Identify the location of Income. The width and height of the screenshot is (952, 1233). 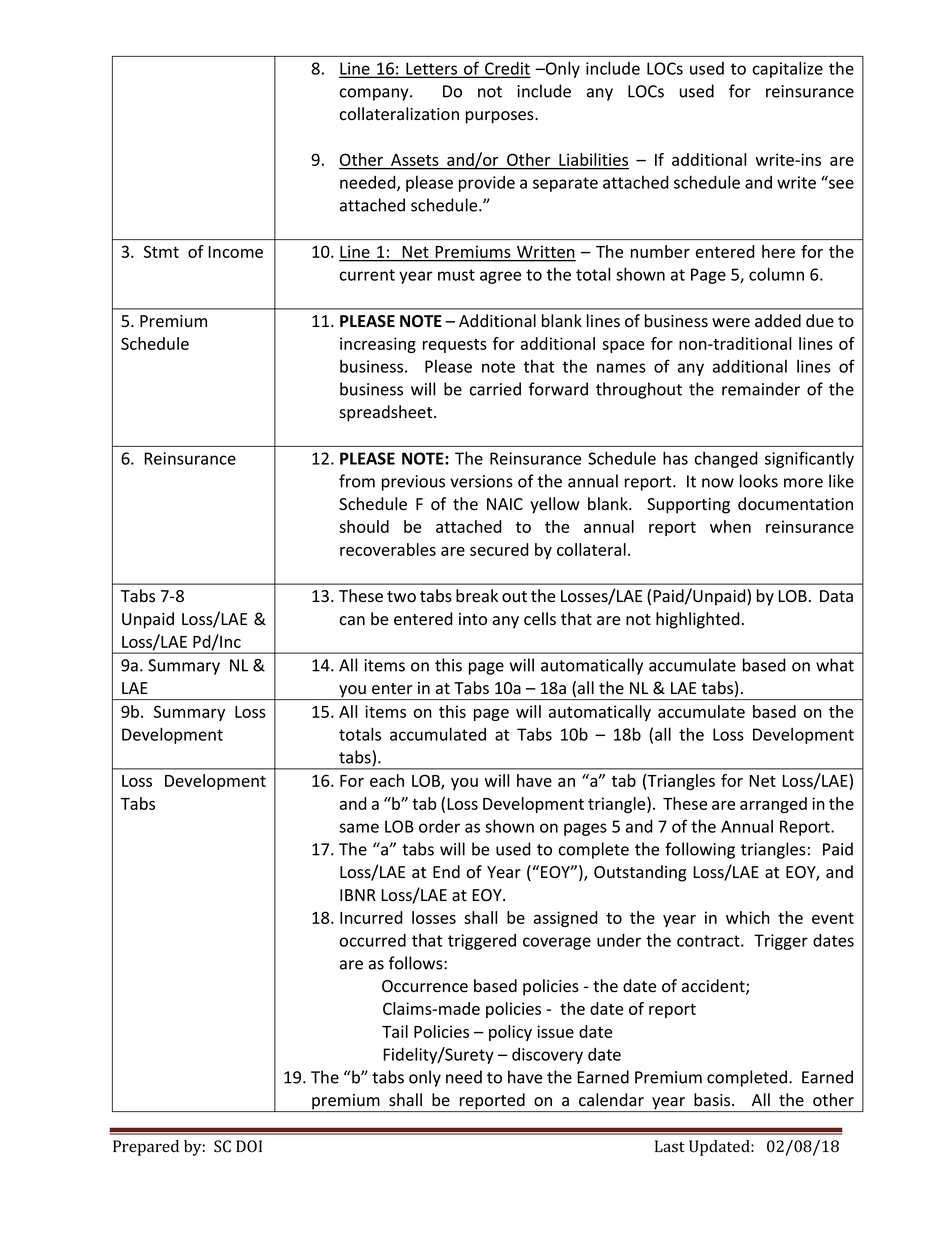
(235, 252).
